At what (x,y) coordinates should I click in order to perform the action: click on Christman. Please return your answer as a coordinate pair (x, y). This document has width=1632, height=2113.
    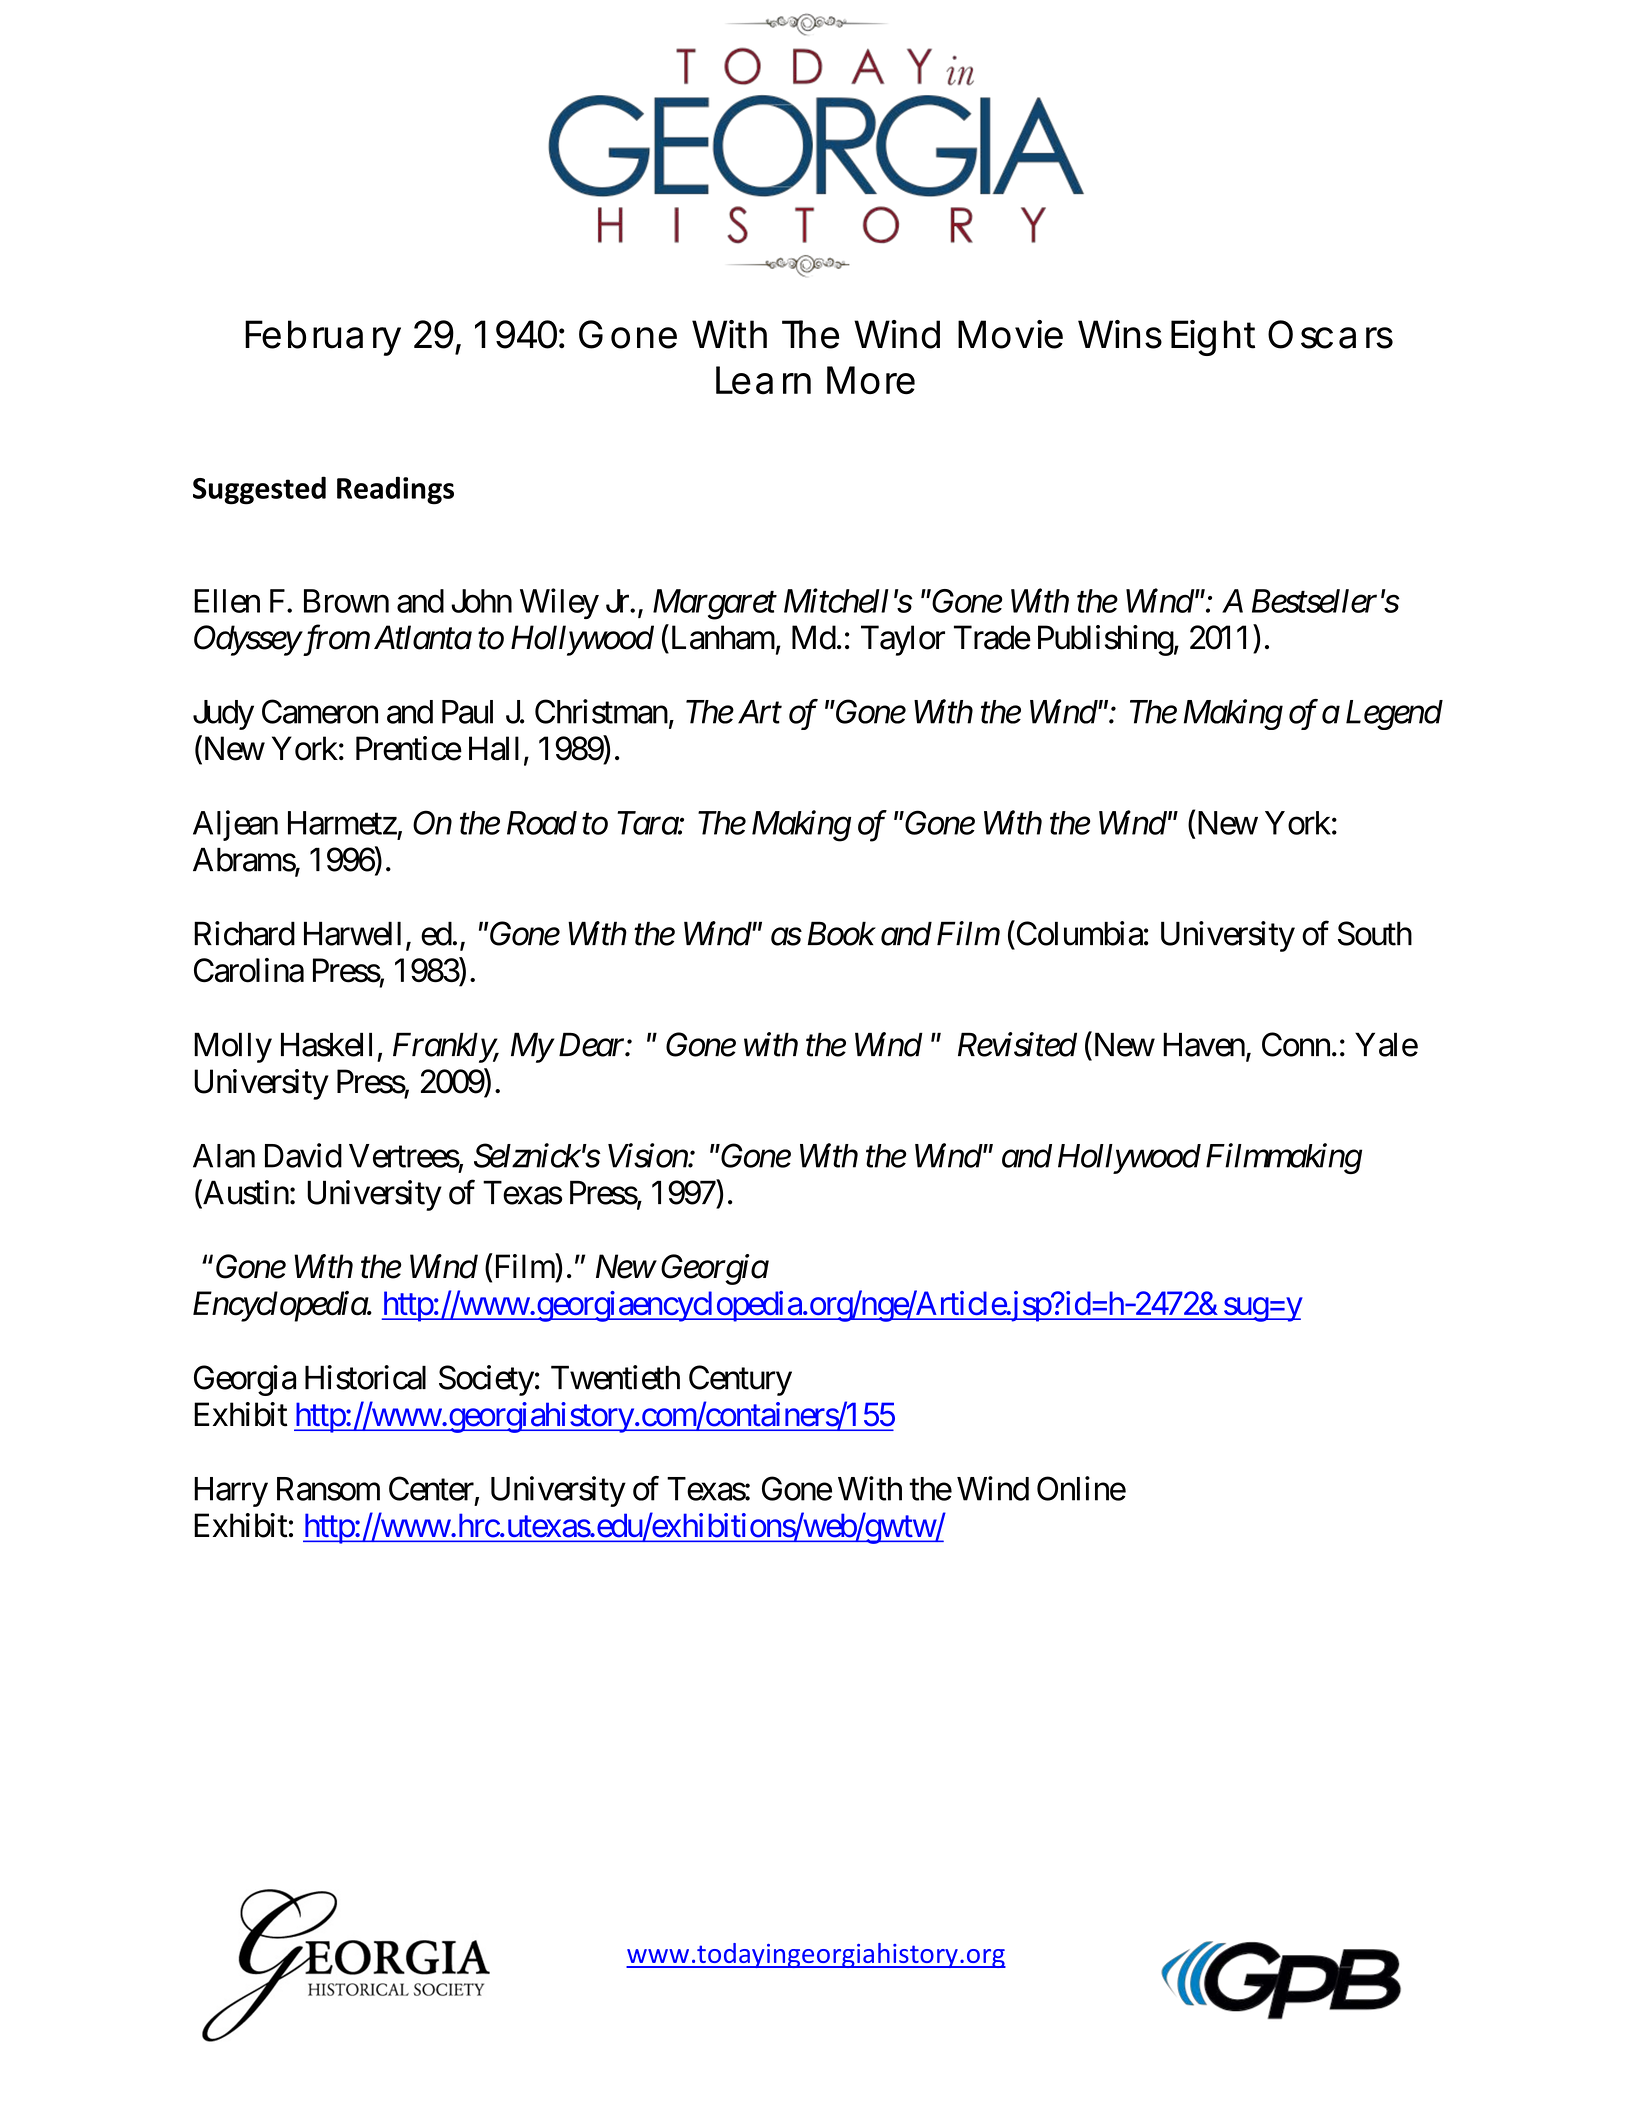
    Looking at the image, I should click on (601, 711).
